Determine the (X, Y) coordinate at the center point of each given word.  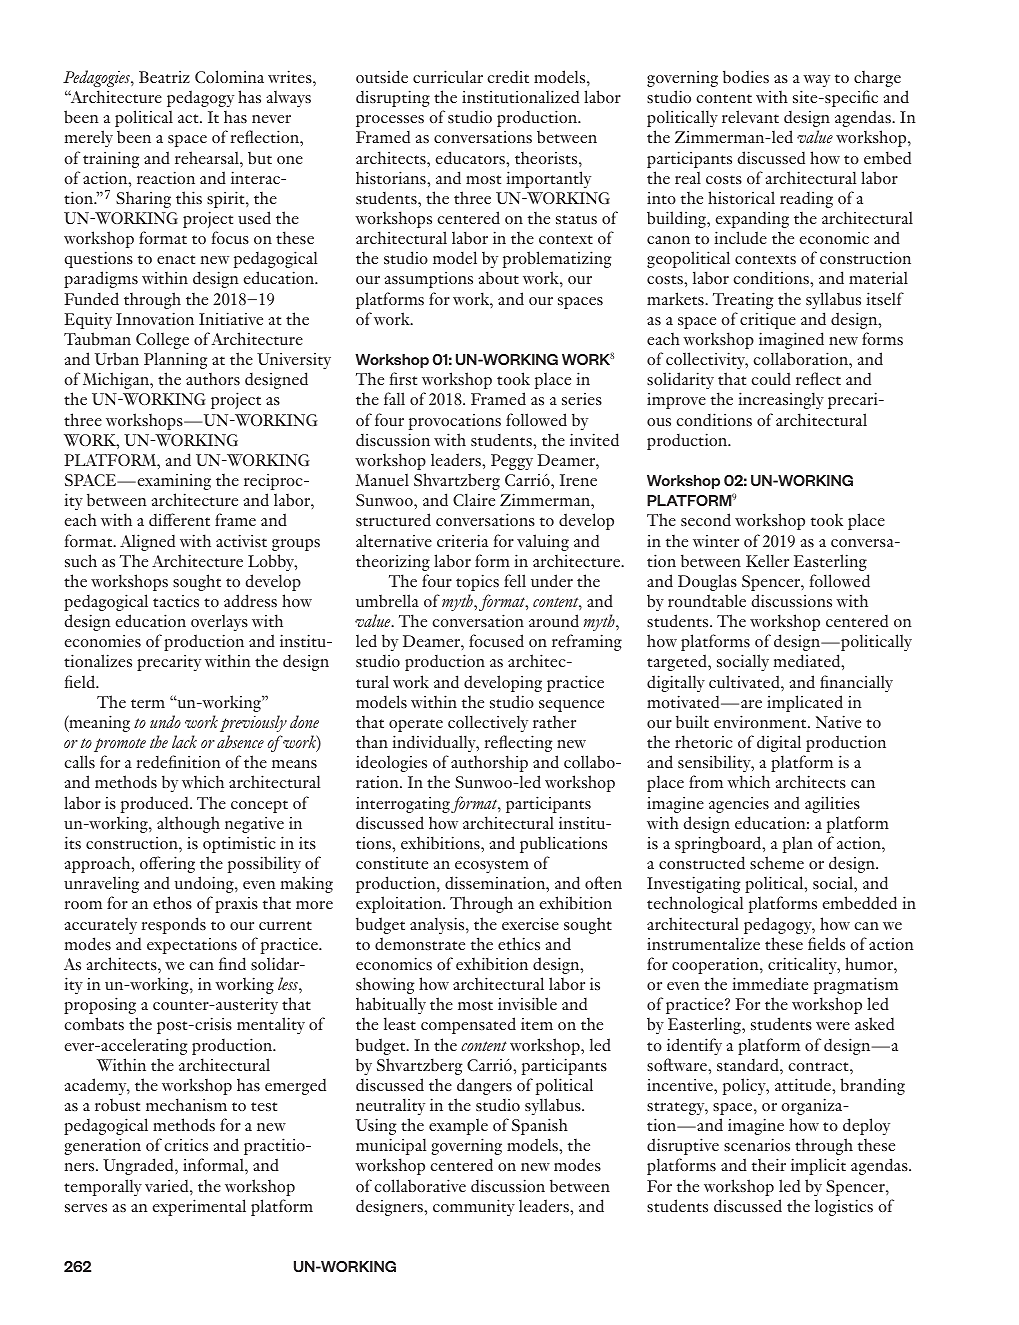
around (554, 620)
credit (508, 77)
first (403, 378)
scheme (777, 862)
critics (186, 1144)
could (771, 378)
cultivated (745, 681)
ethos (172, 902)
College (162, 340)
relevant (750, 116)
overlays (219, 622)
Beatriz (164, 77)
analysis (438, 925)
